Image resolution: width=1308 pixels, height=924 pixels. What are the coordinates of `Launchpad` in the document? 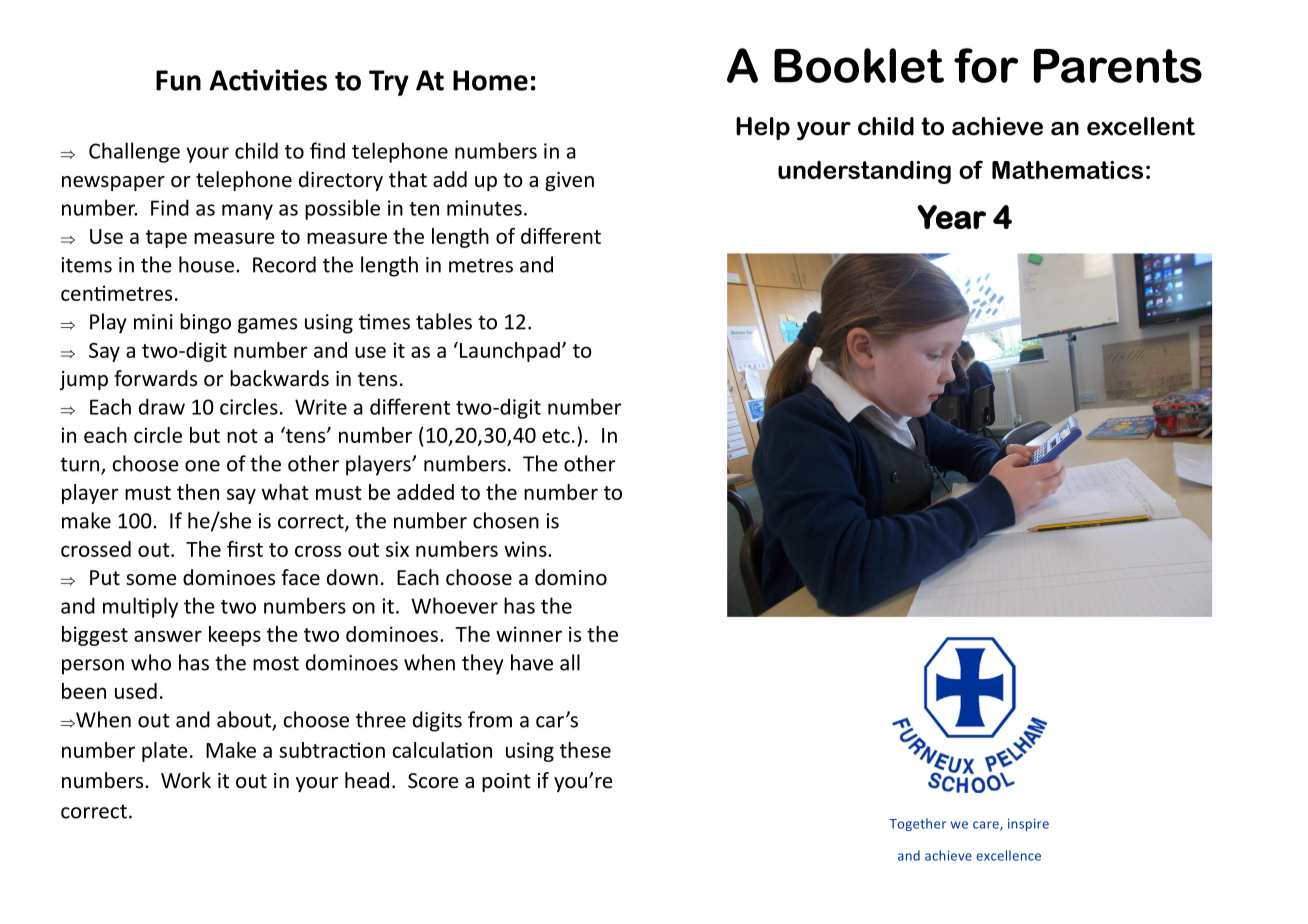 It's located at (510, 352).
